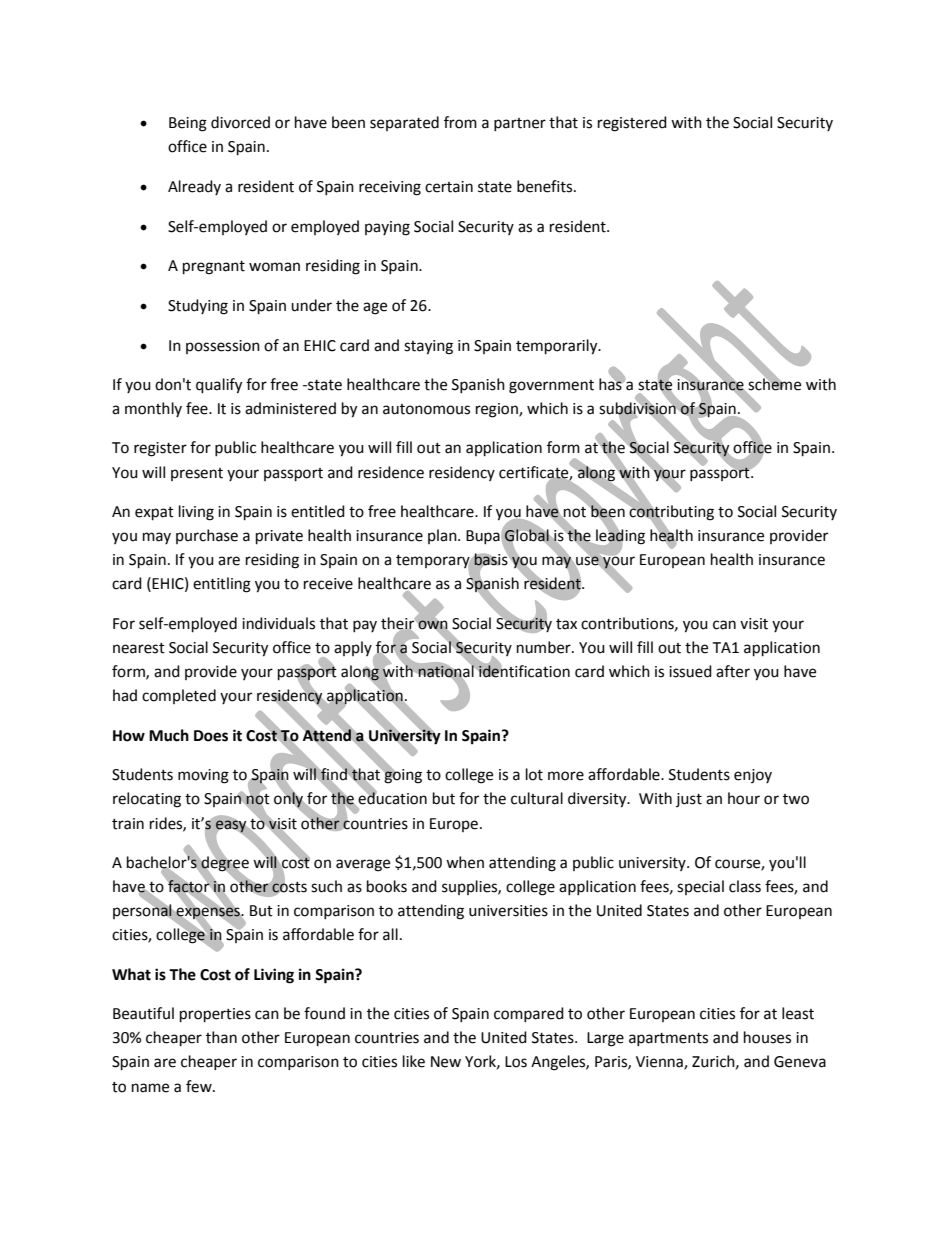  I want to click on qualify, so click(219, 386).
